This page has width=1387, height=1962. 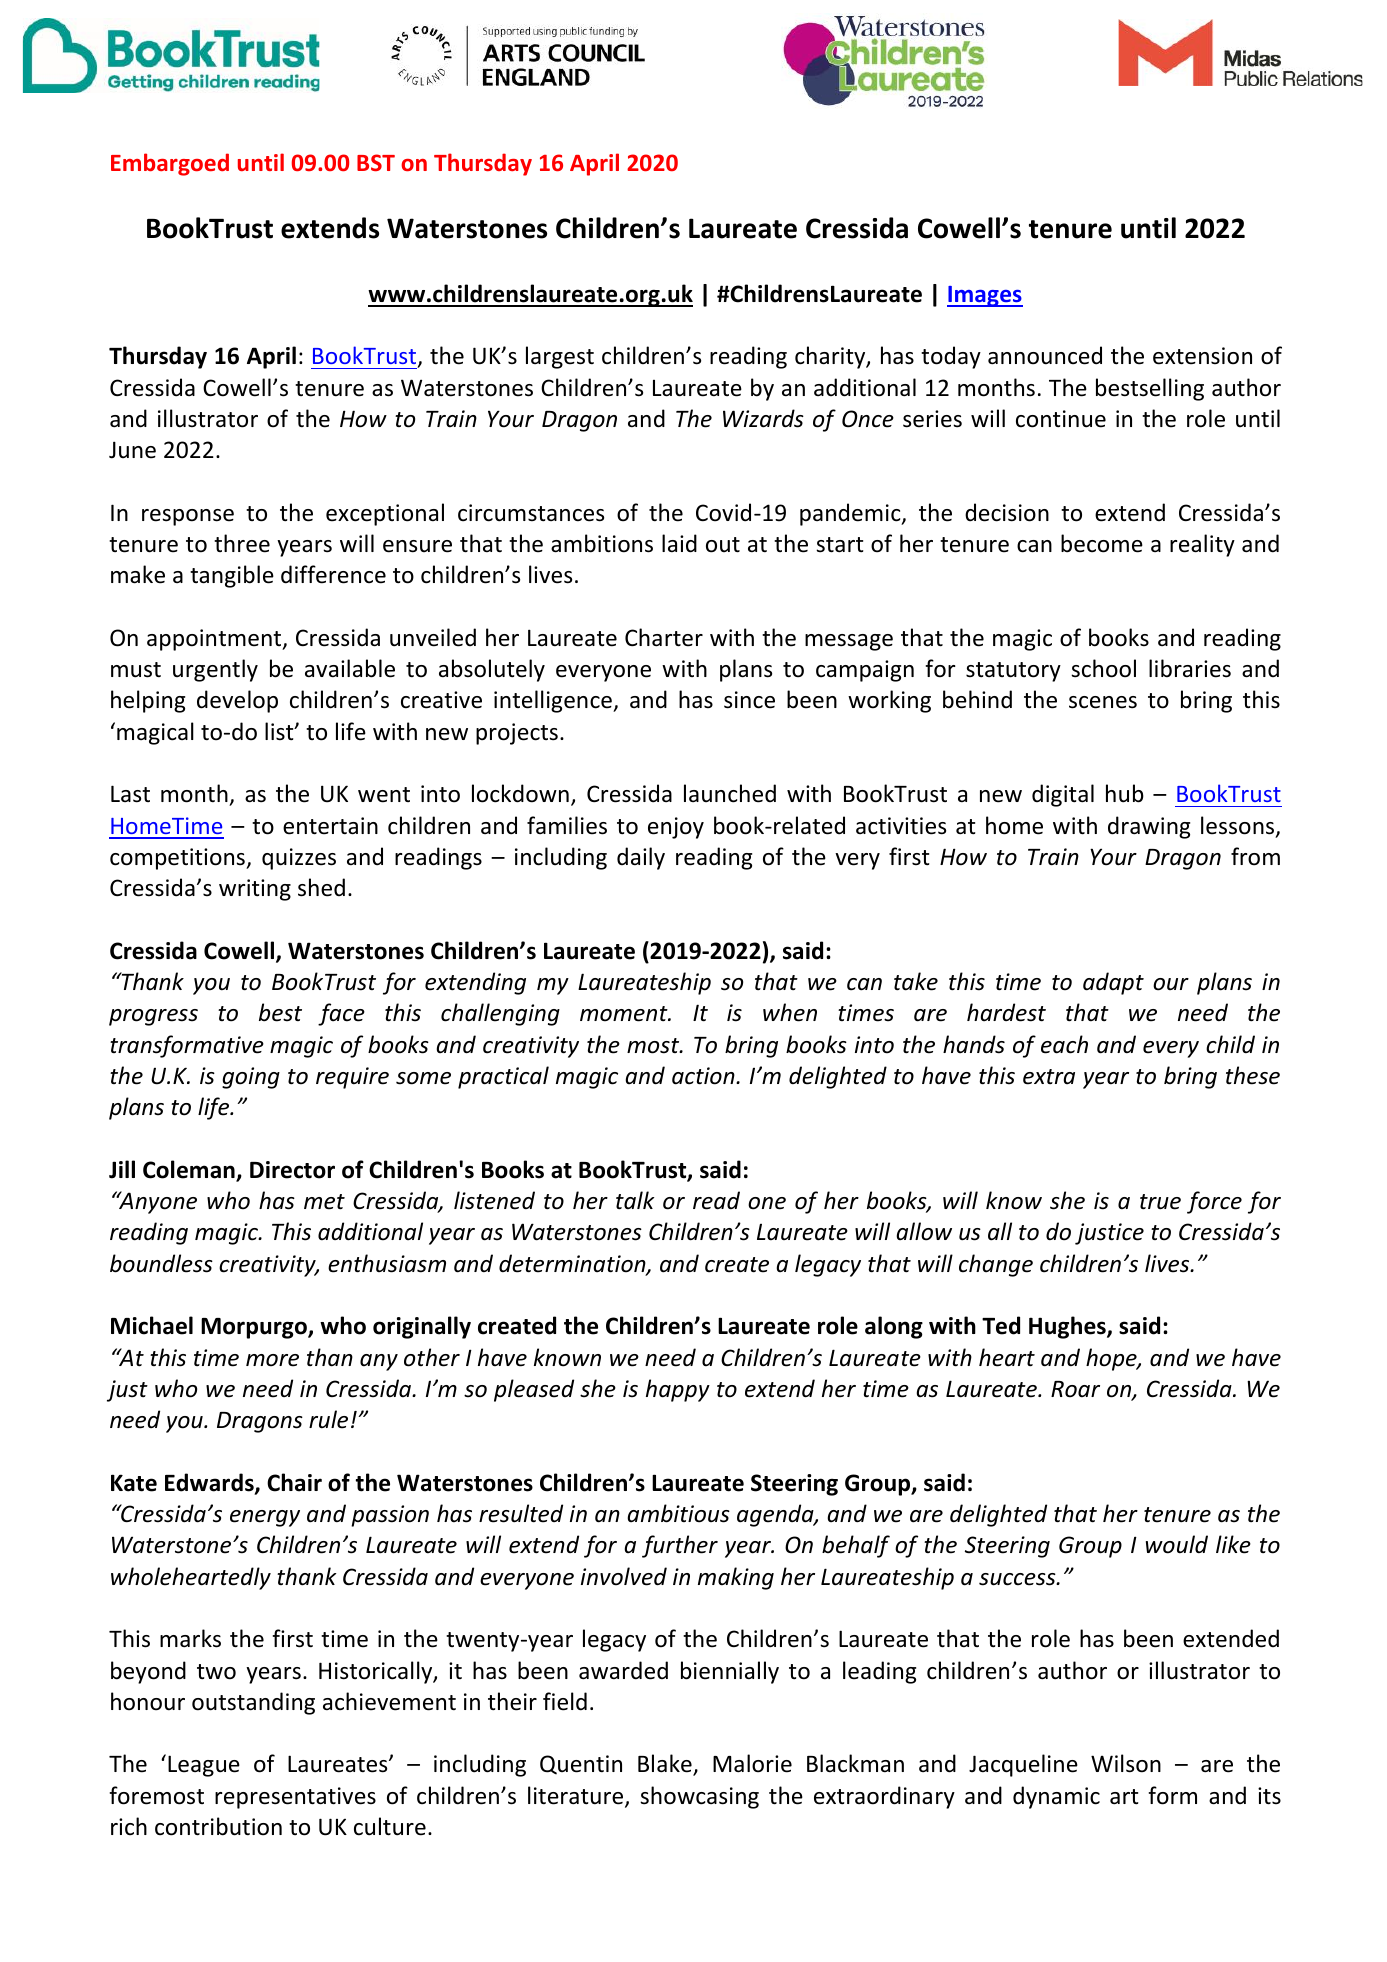 What do you see at coordinates (341, 1014) in the page?
I see `face` at bounding box center [341, 1014].
